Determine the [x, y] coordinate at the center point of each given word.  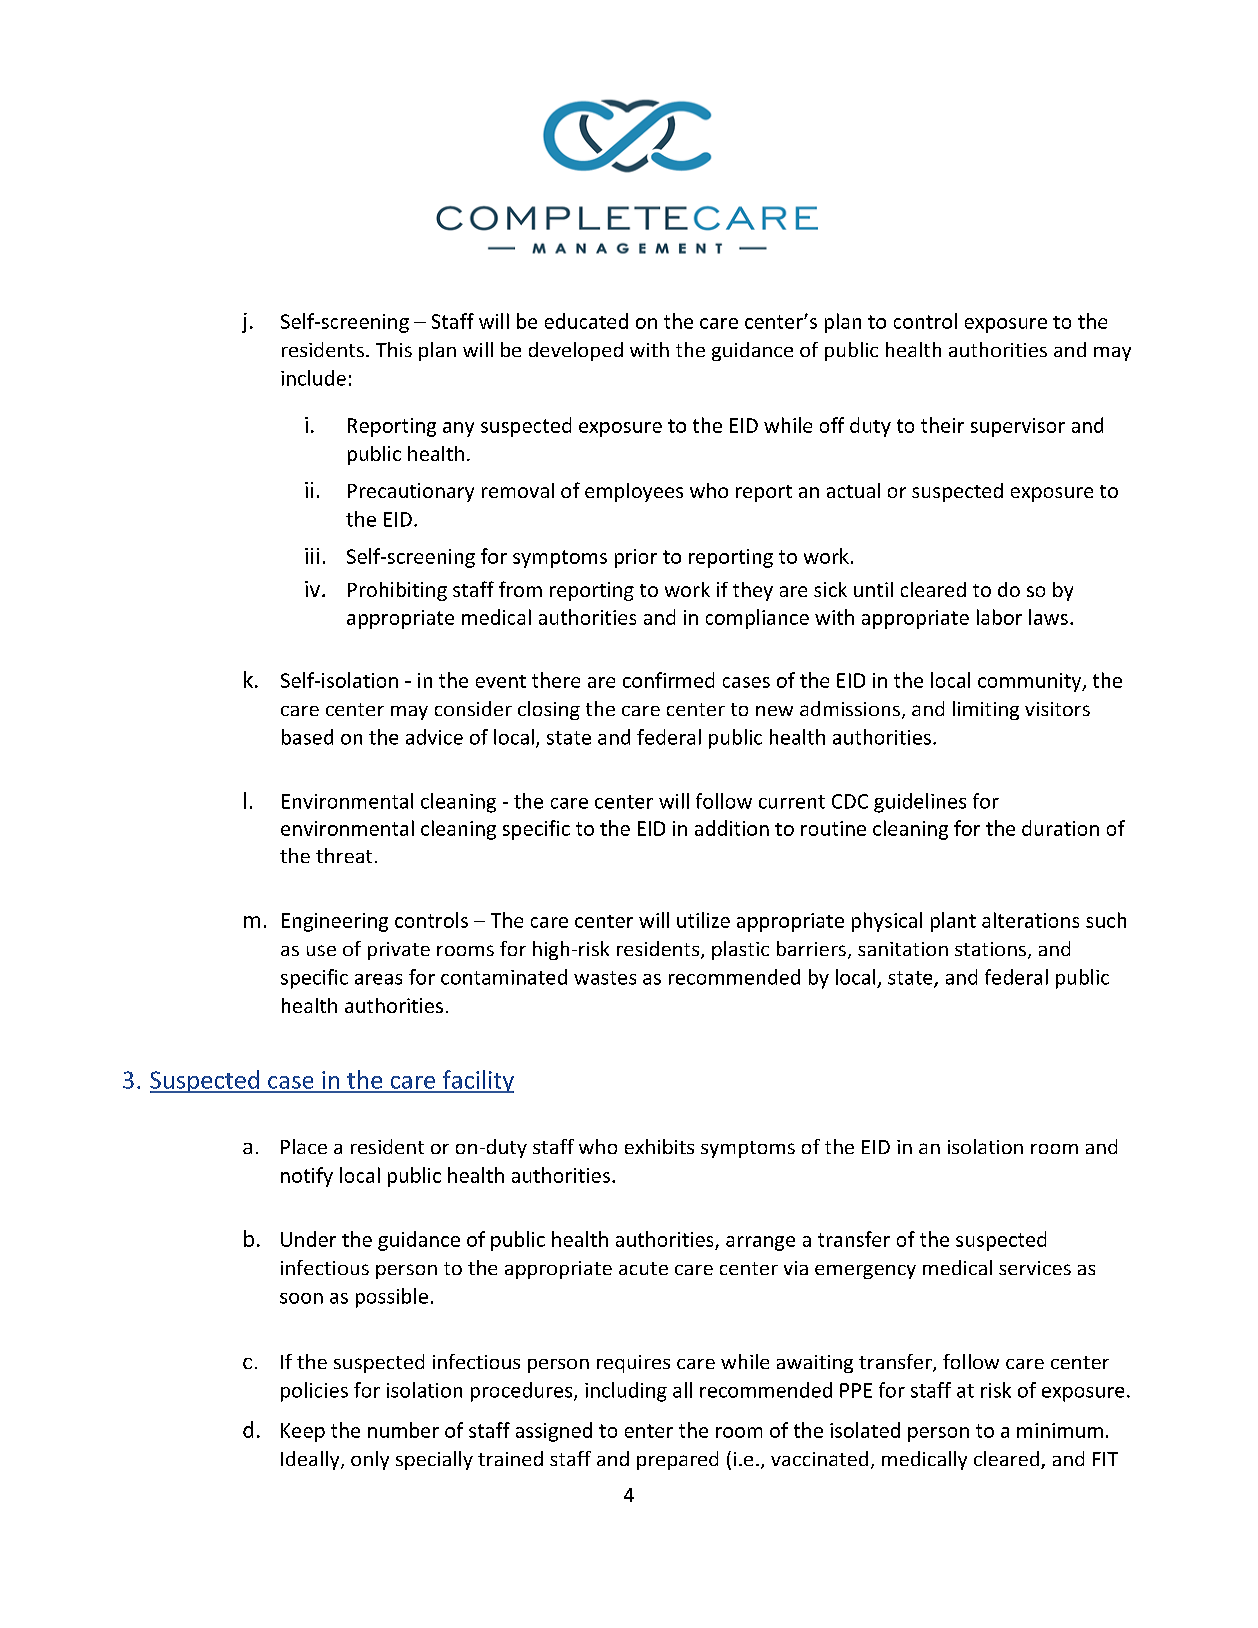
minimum [1060, 1430]
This [394, 349]
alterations [1030, 920]
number [403, 1430]
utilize [703, 920]
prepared [677, 1460]
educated [586, 321]
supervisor [1018, 427]
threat [344, 855]
